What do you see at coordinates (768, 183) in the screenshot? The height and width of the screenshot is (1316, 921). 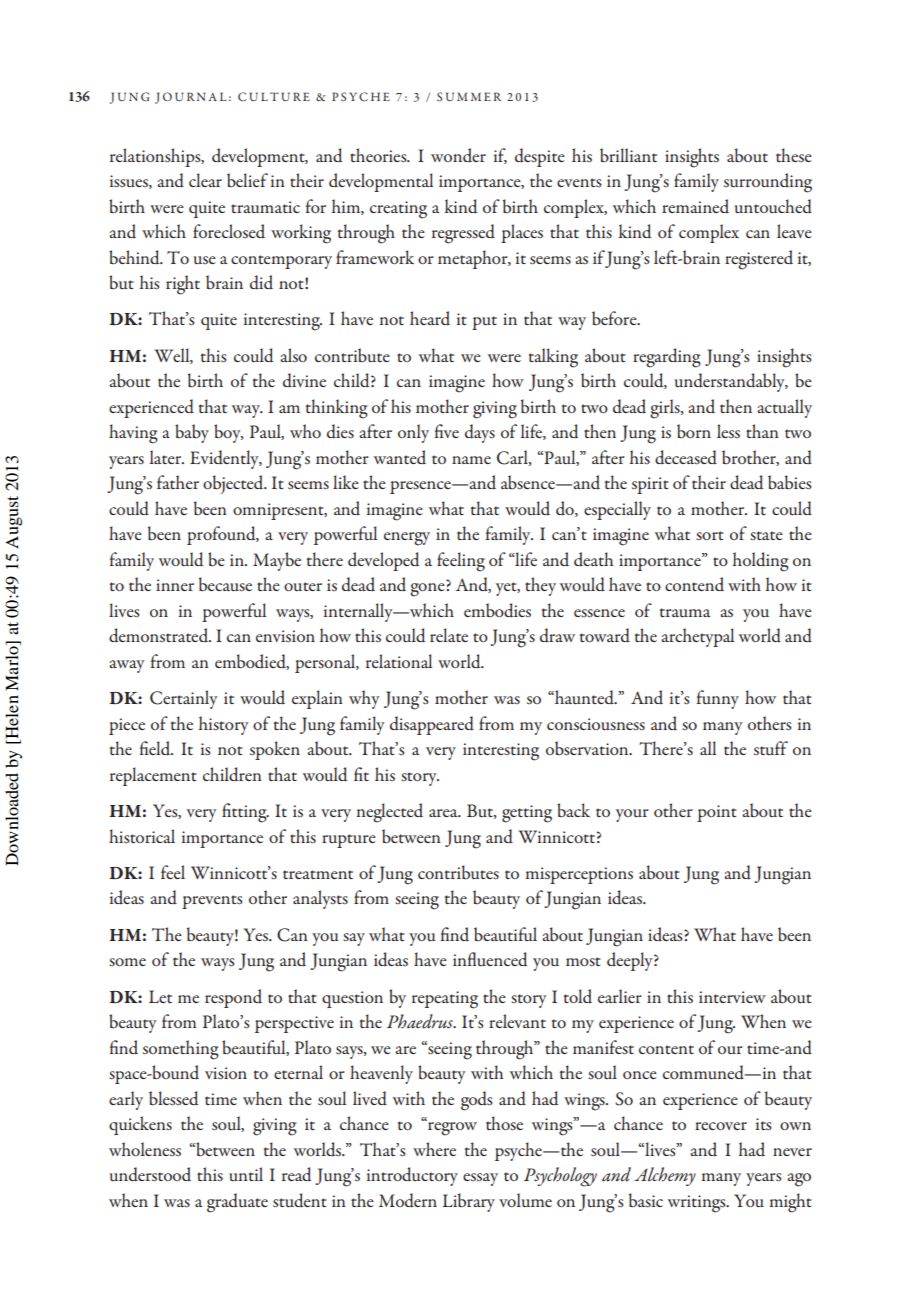 I see `surrounding` at bounding box center [768, 183].
